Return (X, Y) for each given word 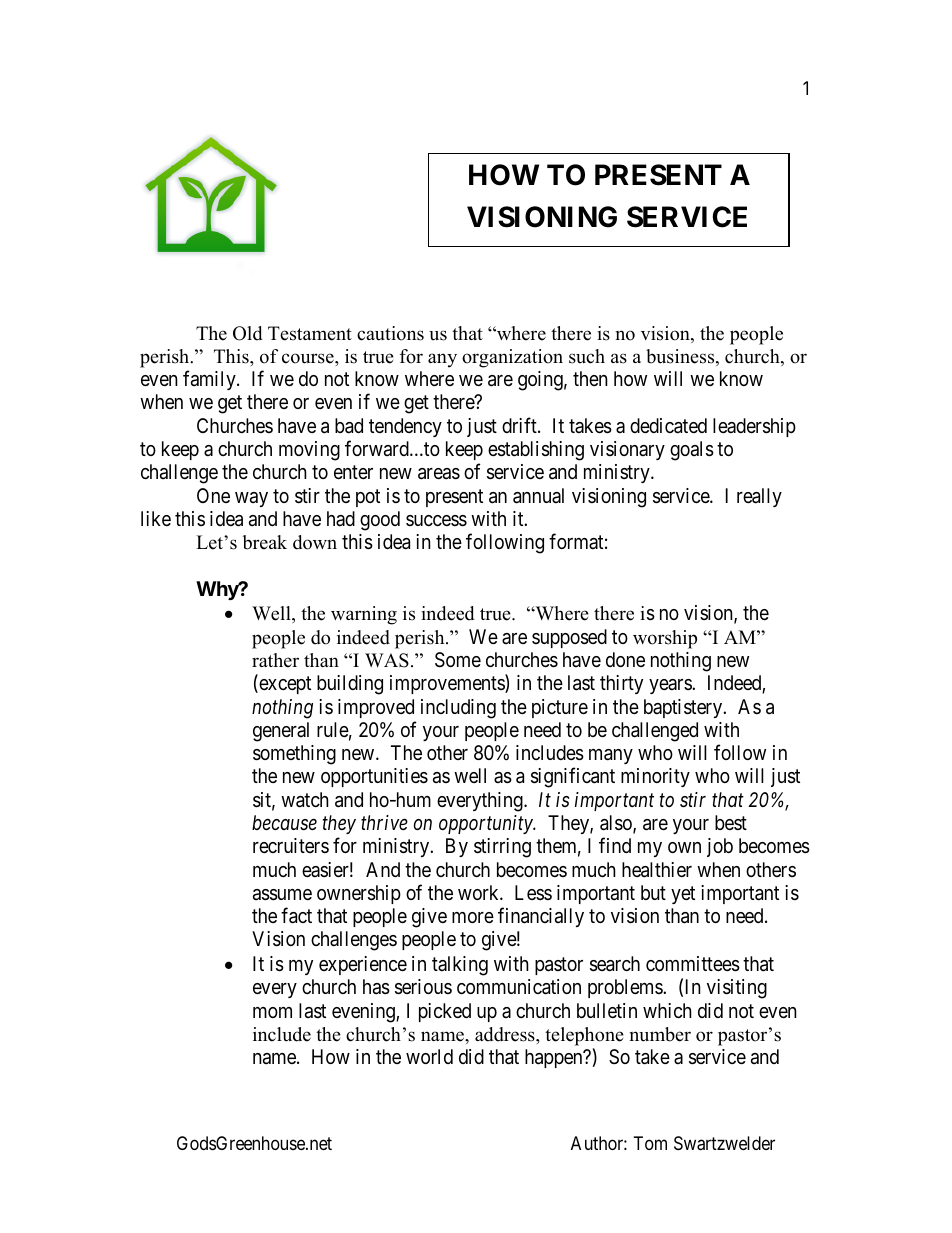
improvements (448, 684)
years (671, 686)
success (436, 521)
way (251, 499)
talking (460, 966)
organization (512, 358)
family (210, 380)
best (731, 822)
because (284, 823)
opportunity (487, 824)
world (429, 1056)
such (587, 356)
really (759, 497)
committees (693, 964)
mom (272, 1012)
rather (275, 660)
